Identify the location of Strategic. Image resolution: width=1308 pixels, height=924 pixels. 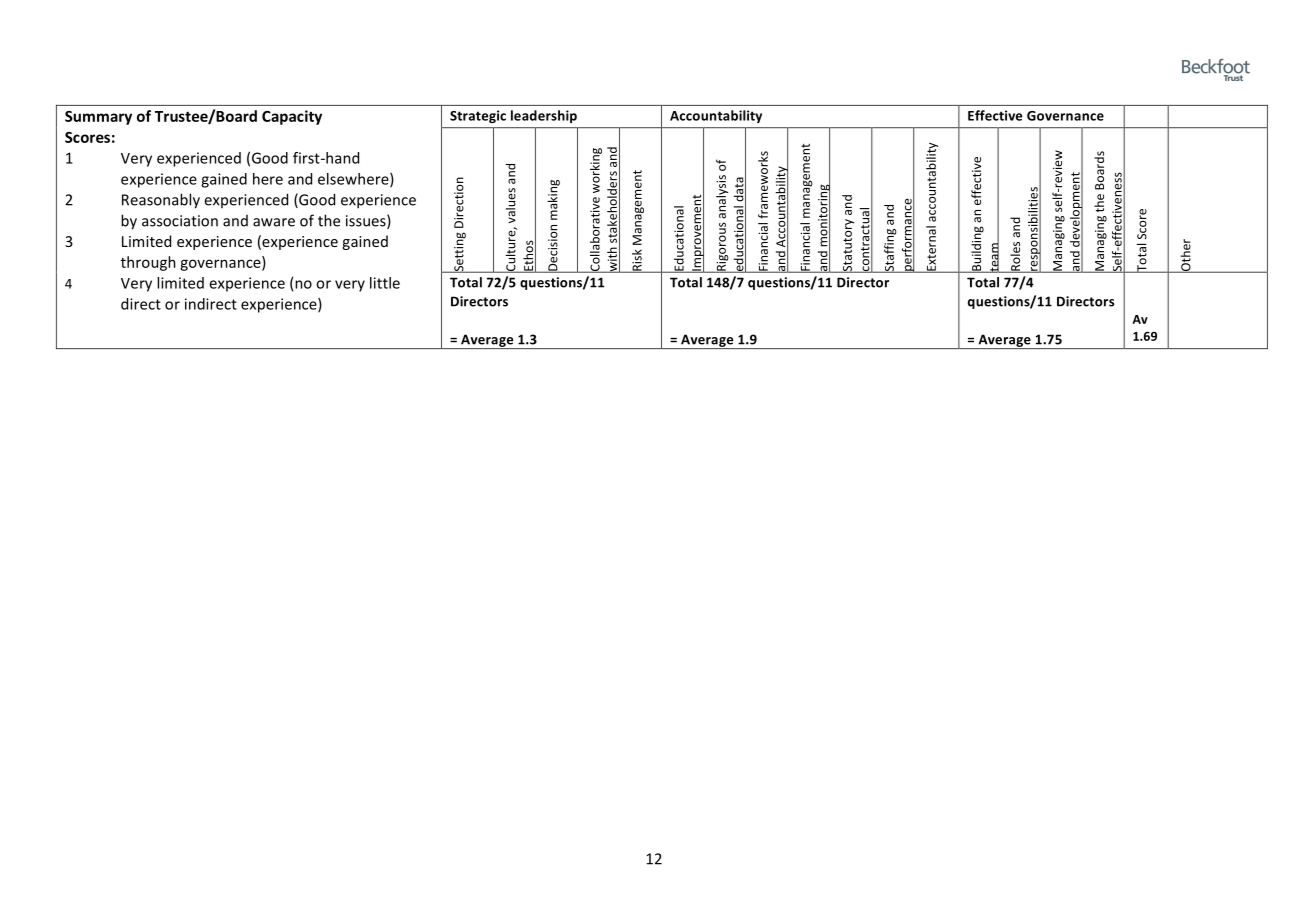
(478, 116).
